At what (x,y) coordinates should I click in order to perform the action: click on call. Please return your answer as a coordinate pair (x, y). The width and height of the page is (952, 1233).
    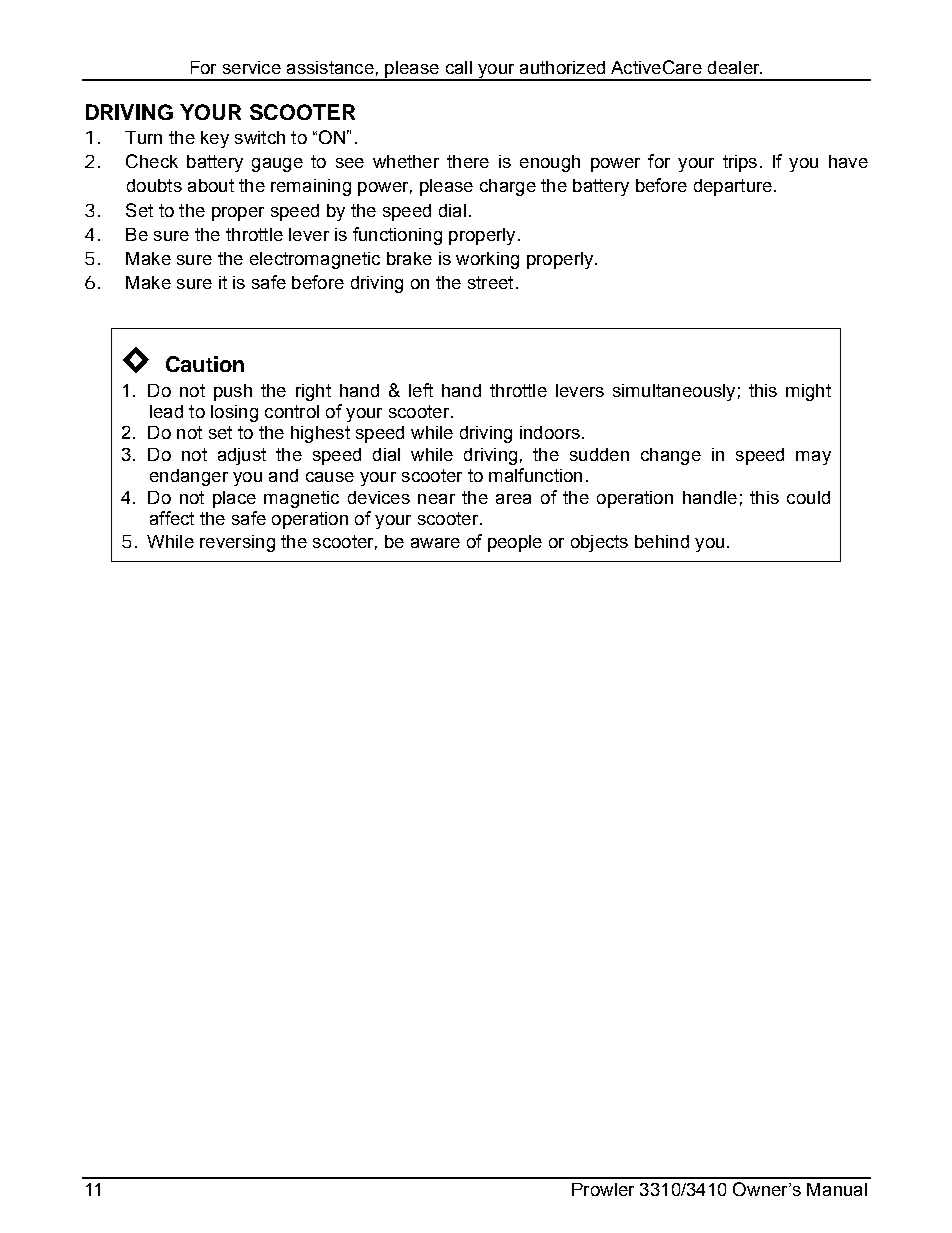
    Looking at the image, I should click on (459, 67).
